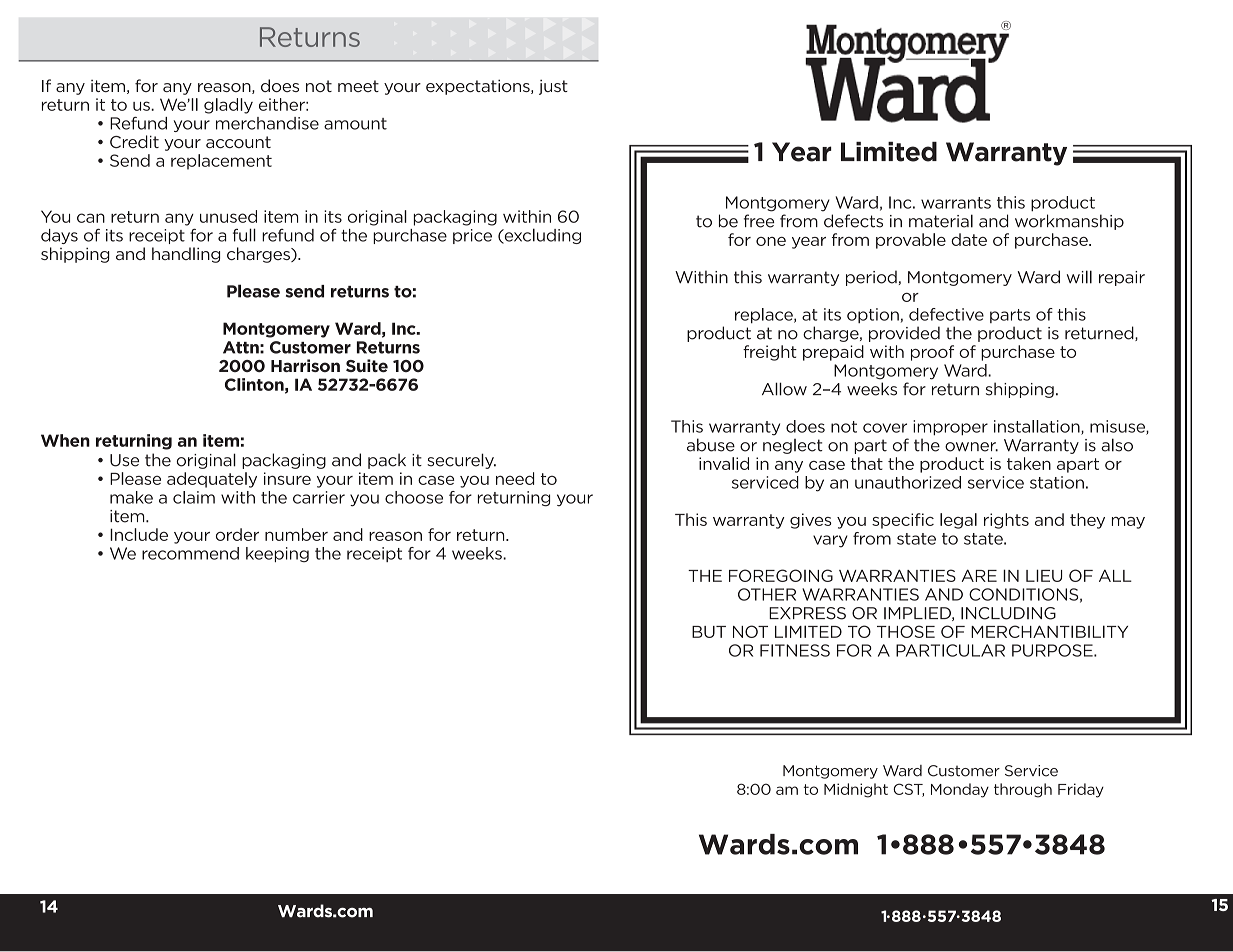 This document has width=1233, height=952. I want to click on handling, so click(186, 255).
